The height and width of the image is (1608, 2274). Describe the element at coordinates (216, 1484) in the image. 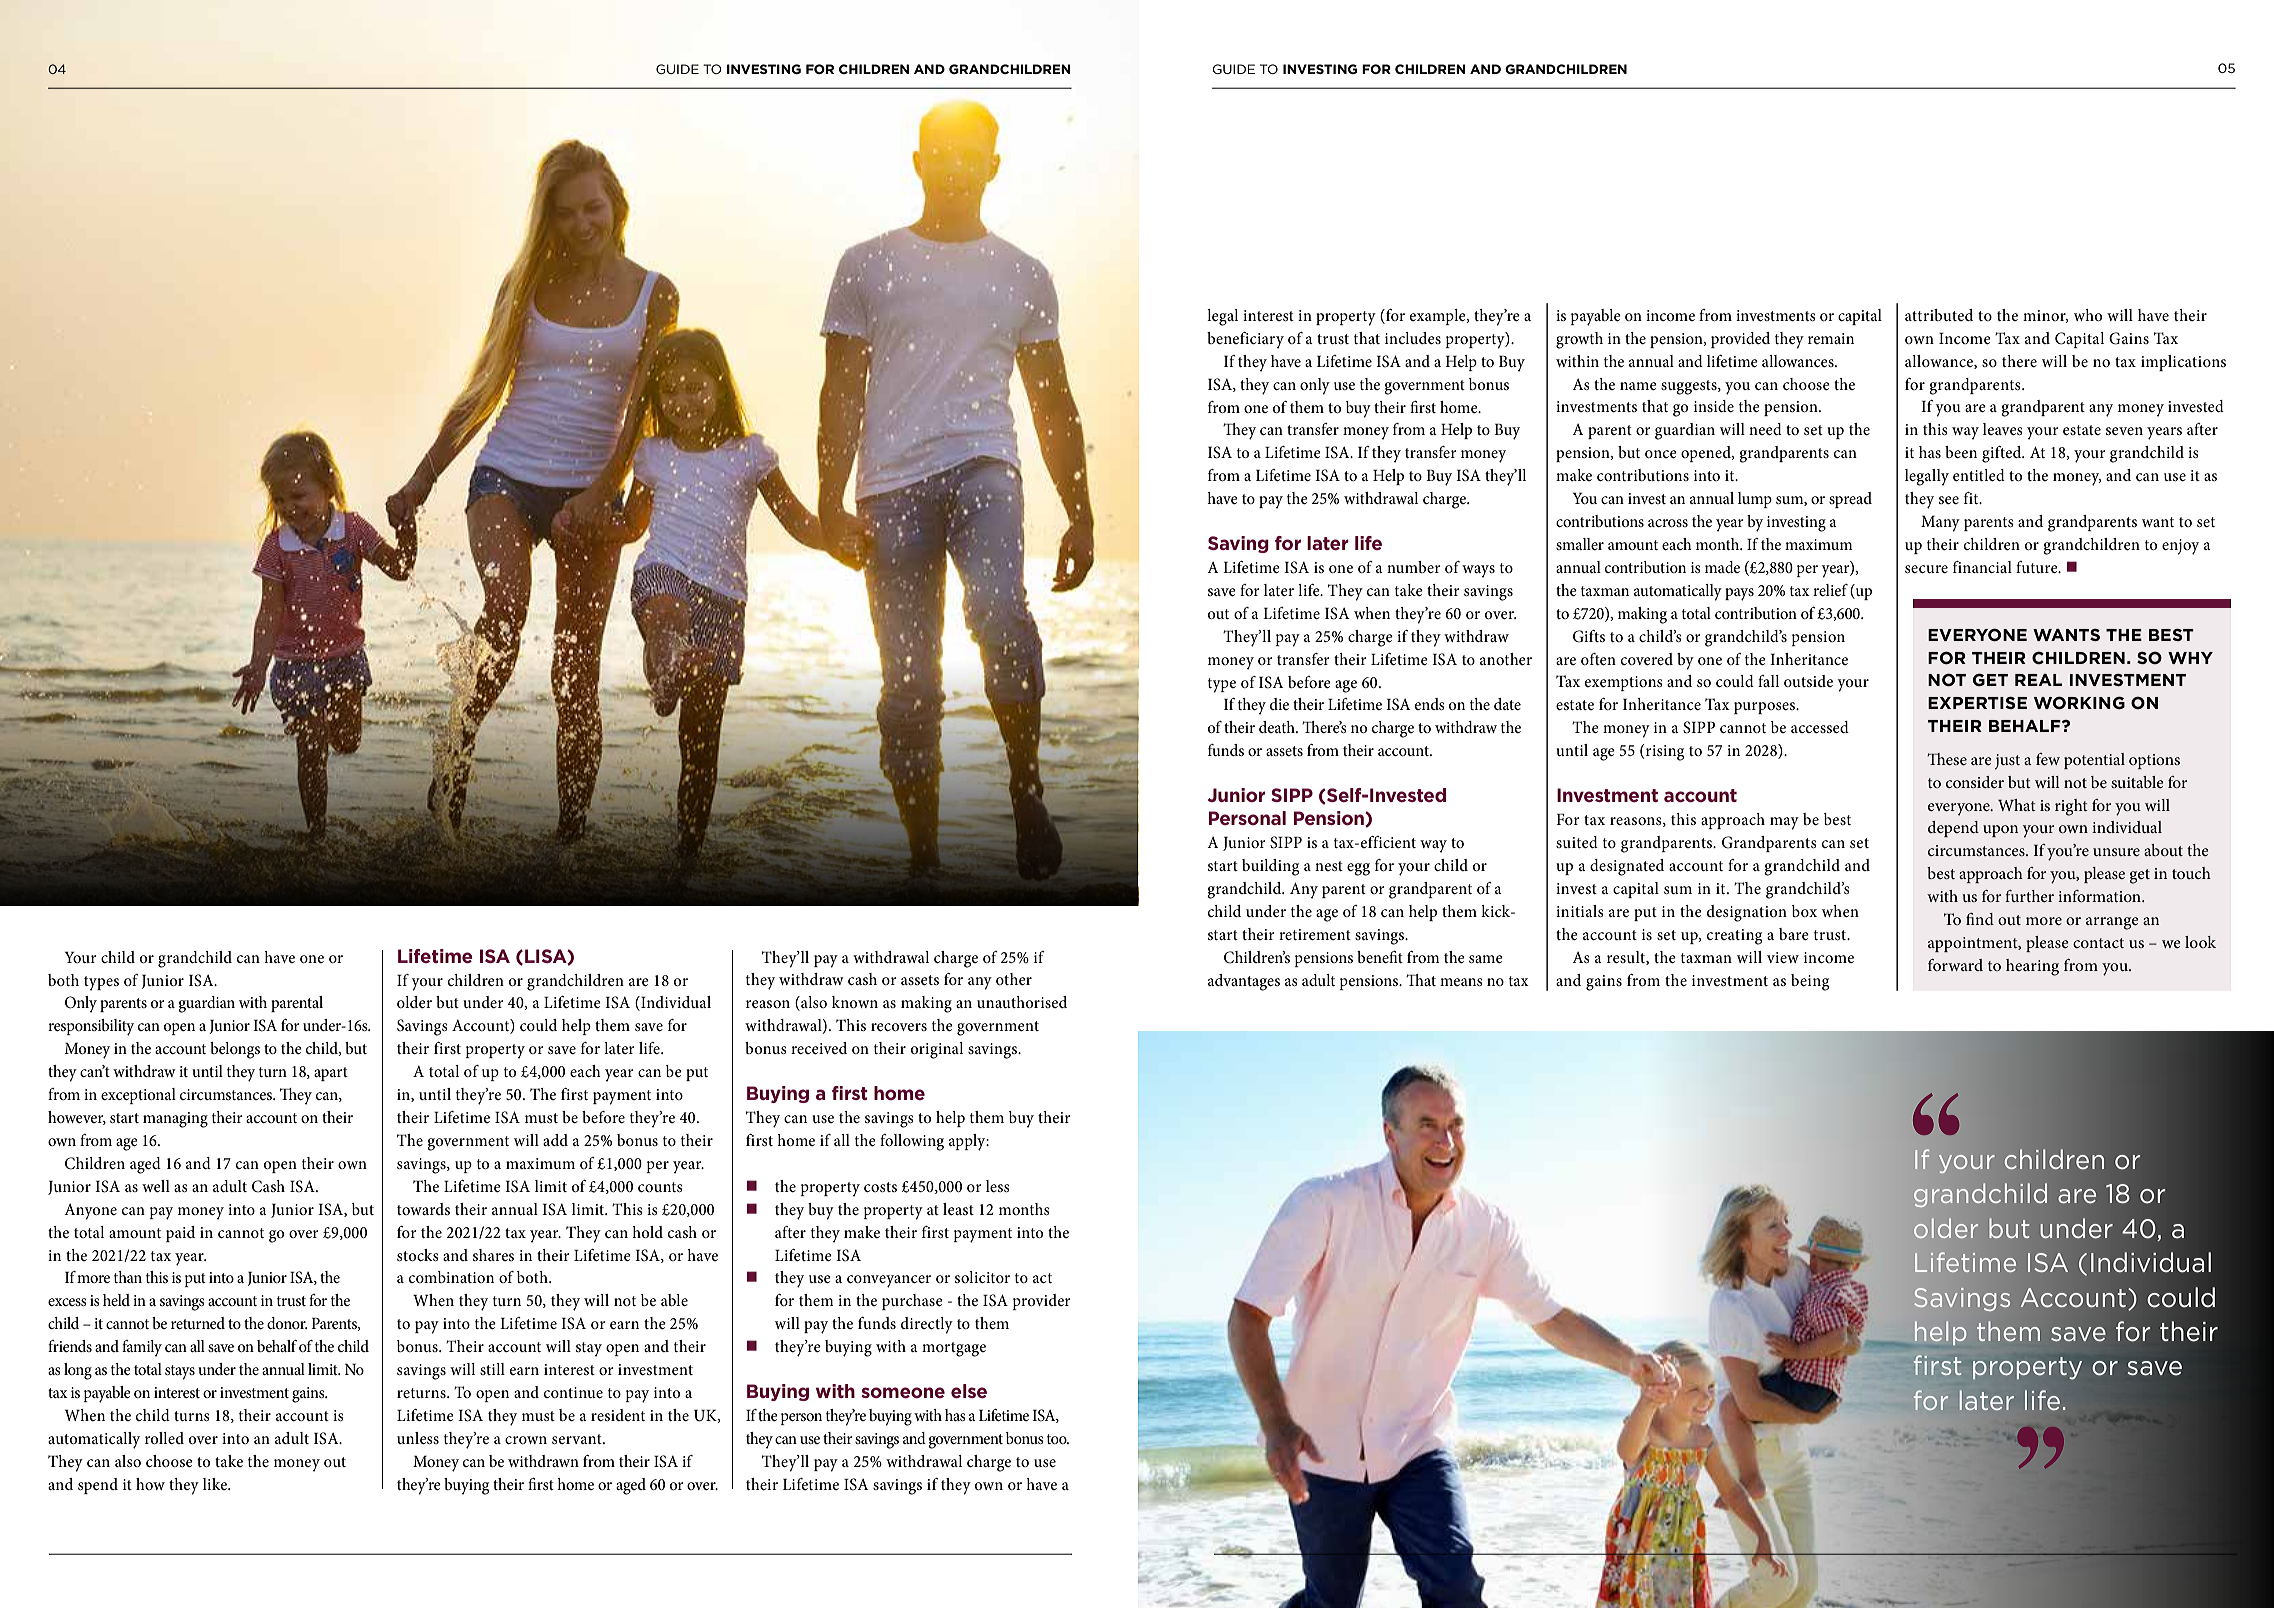

I see `like` at that location.
